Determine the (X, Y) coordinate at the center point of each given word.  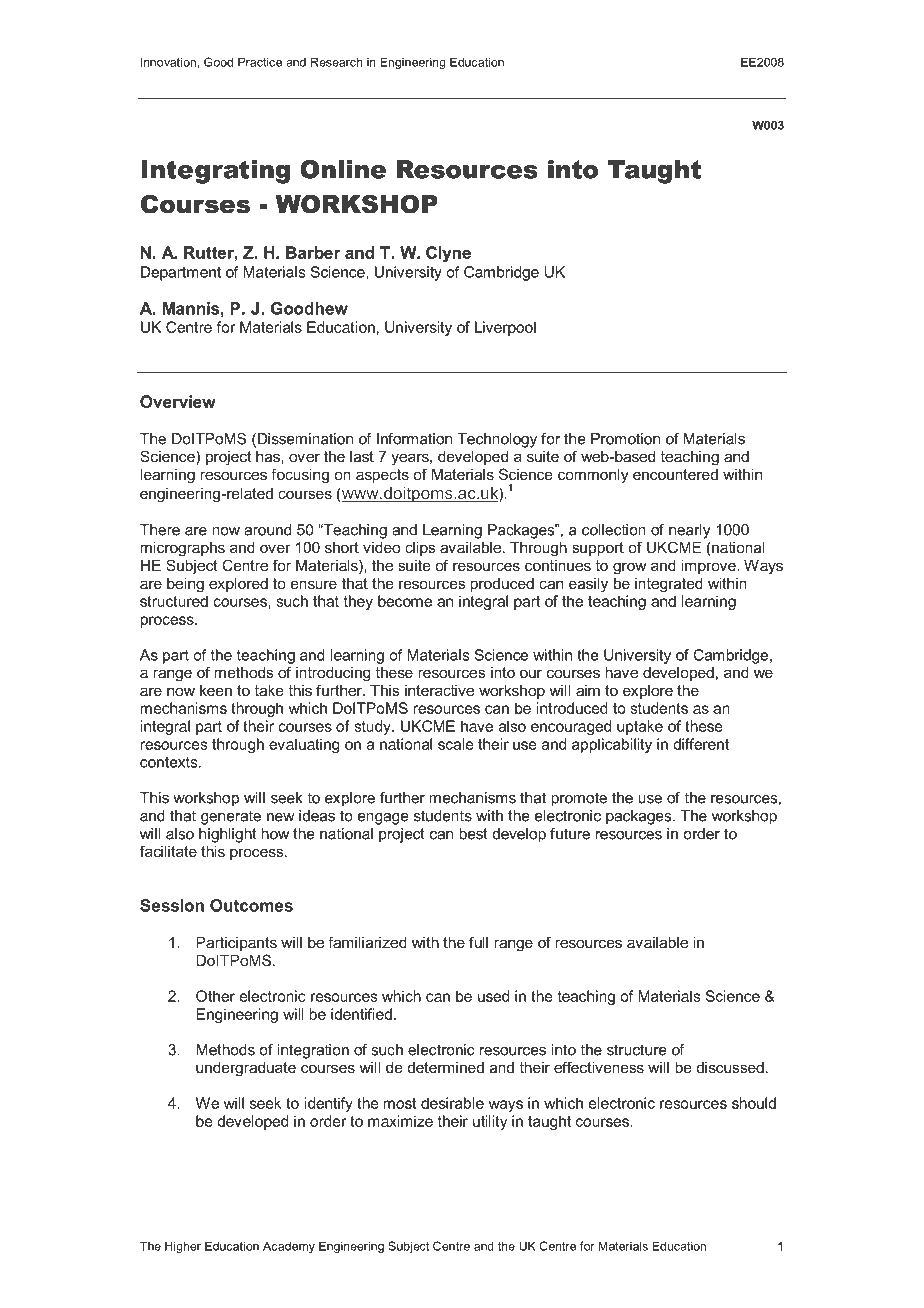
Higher (183, 1247)
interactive (439, 690)
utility (490, 1122)
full (478, 942)
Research (337, 62)
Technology (497, 440)
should (754, 1103)
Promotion (625, 439)
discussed (730, 1067)
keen (216, 690)
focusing (300, 476)
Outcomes (251, 905)
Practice (260, 62)
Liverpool (505, 328)
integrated (669, 585)
